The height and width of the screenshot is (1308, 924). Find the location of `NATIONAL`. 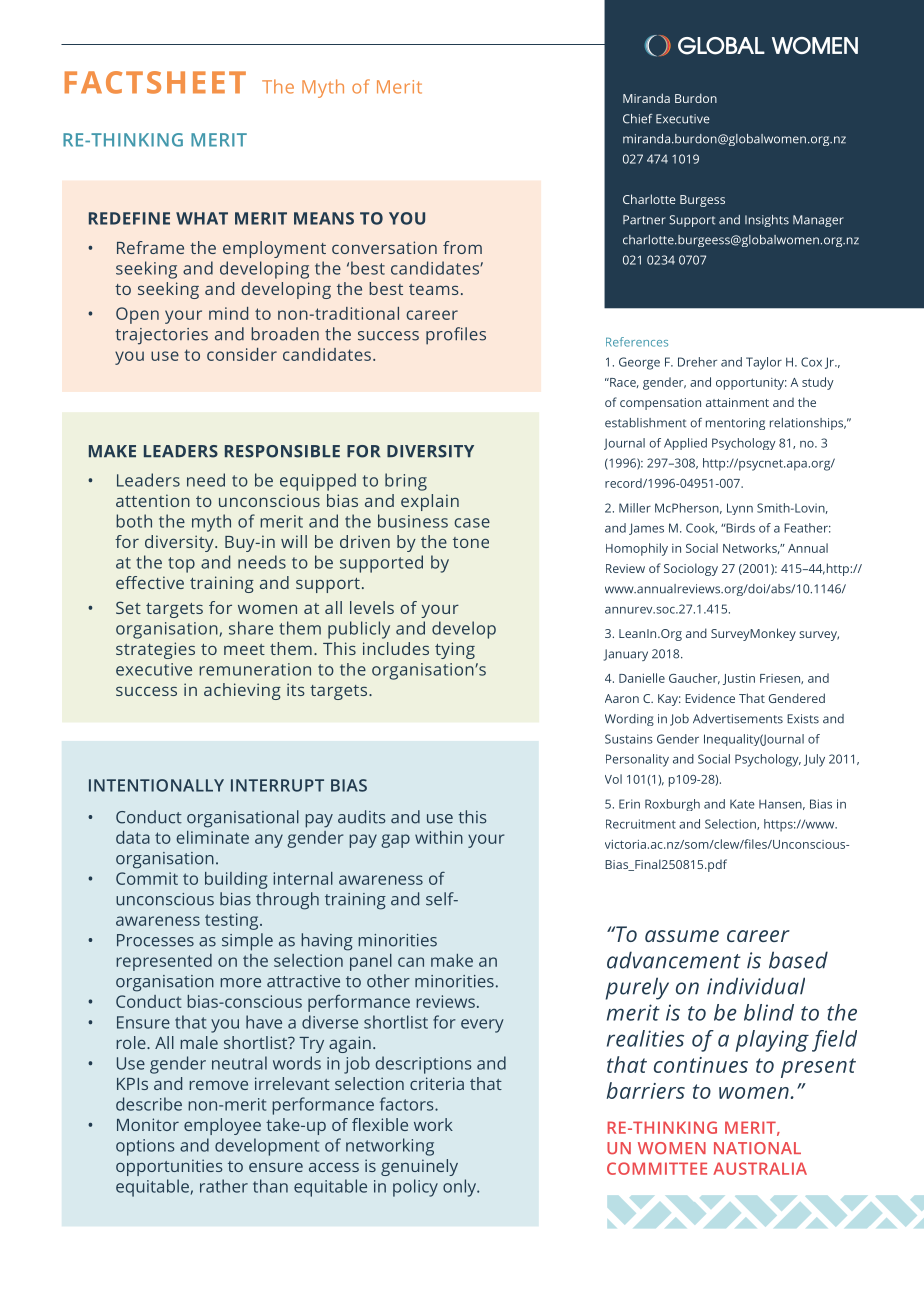

NATIONAL is located at coordinates (757, 1148).
